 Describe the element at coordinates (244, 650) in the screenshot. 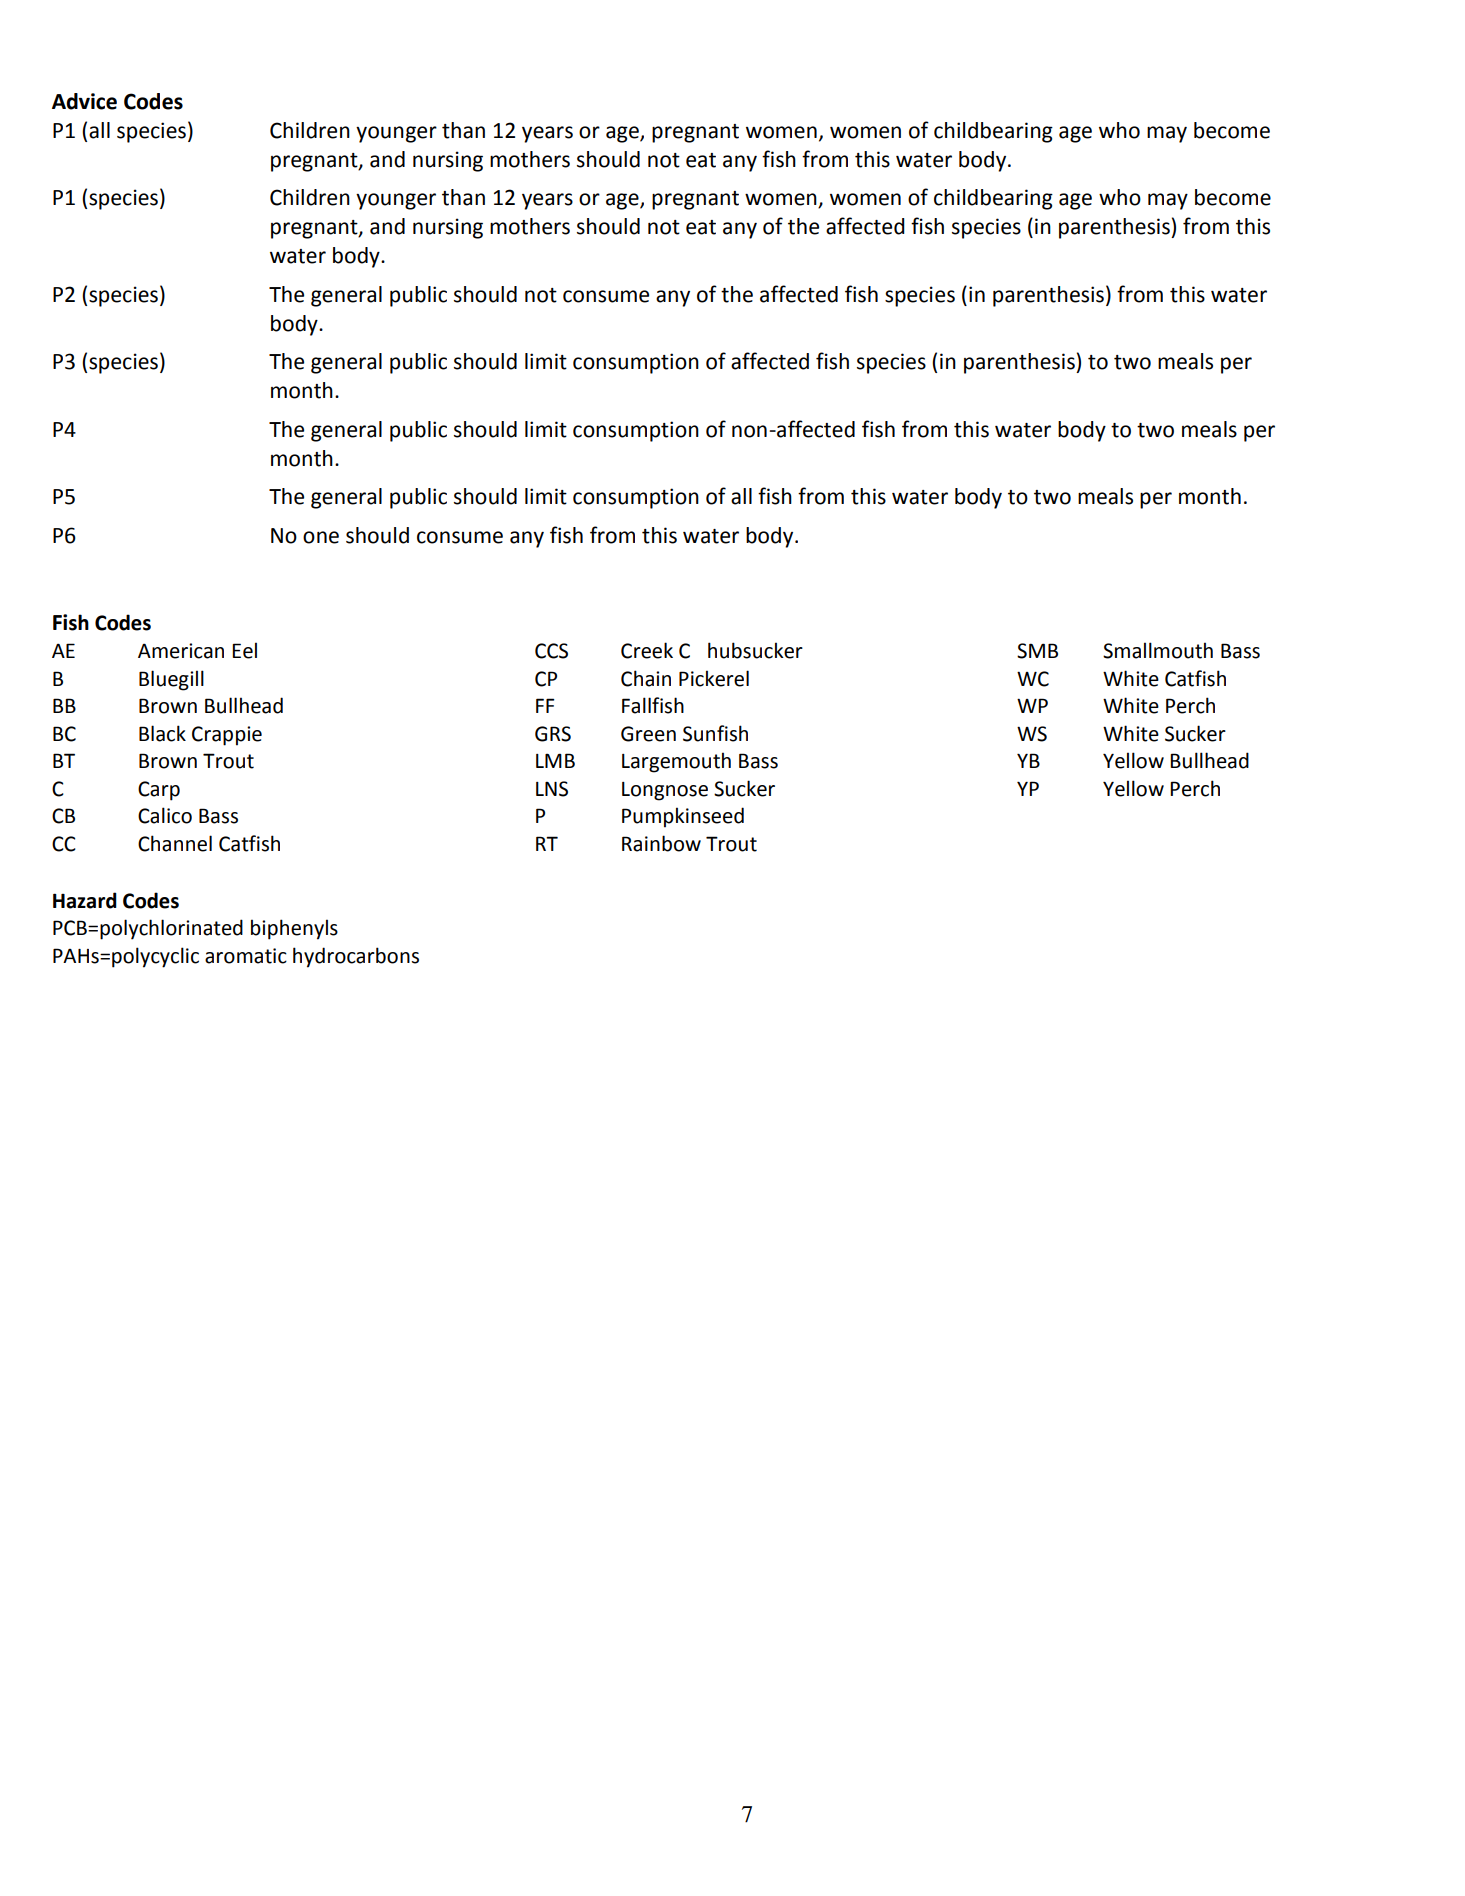

I see `Eel` at that location.
